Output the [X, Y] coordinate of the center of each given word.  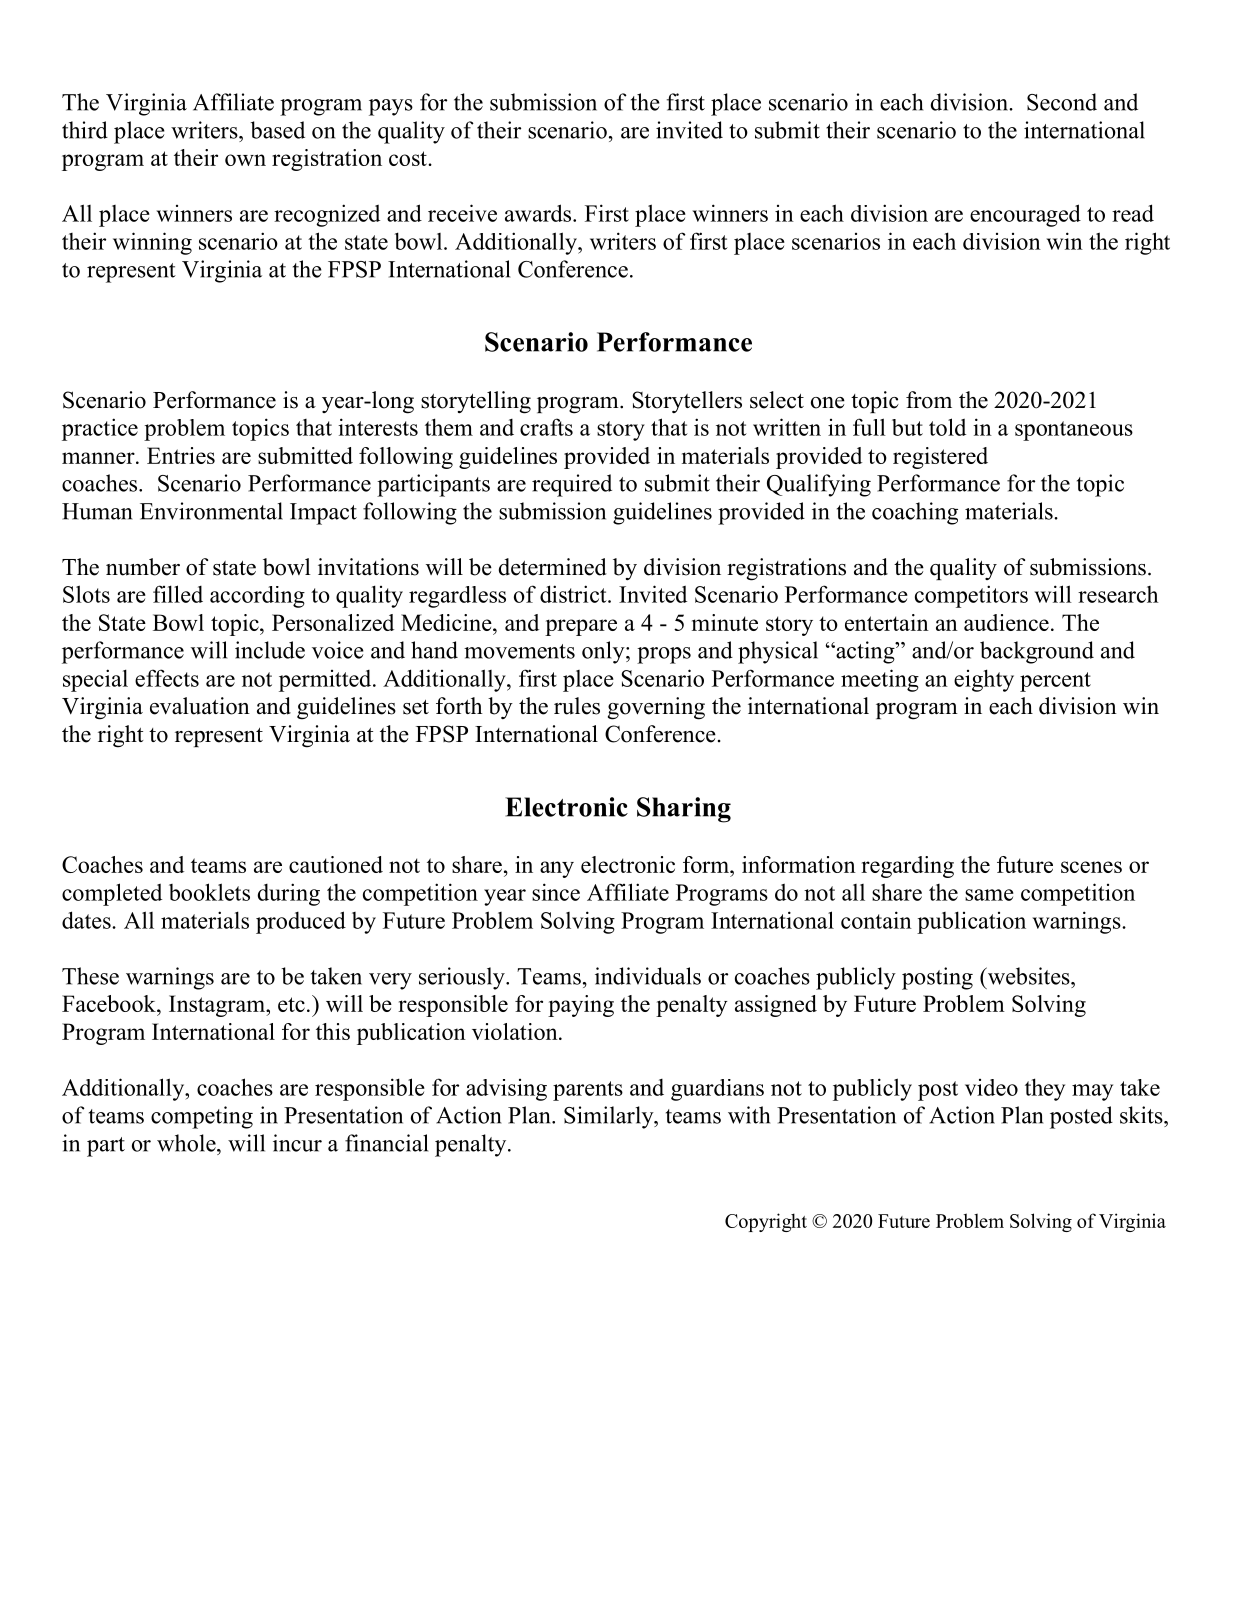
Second [1062, 102]
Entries [181, 455]
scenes [1091, 867]
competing [202, 1117]
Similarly [610, 1117]
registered [940, 458]
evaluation [200, 706]
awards [539, 213]
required [572, 485]
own [245, 160]
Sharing [684, 810]
